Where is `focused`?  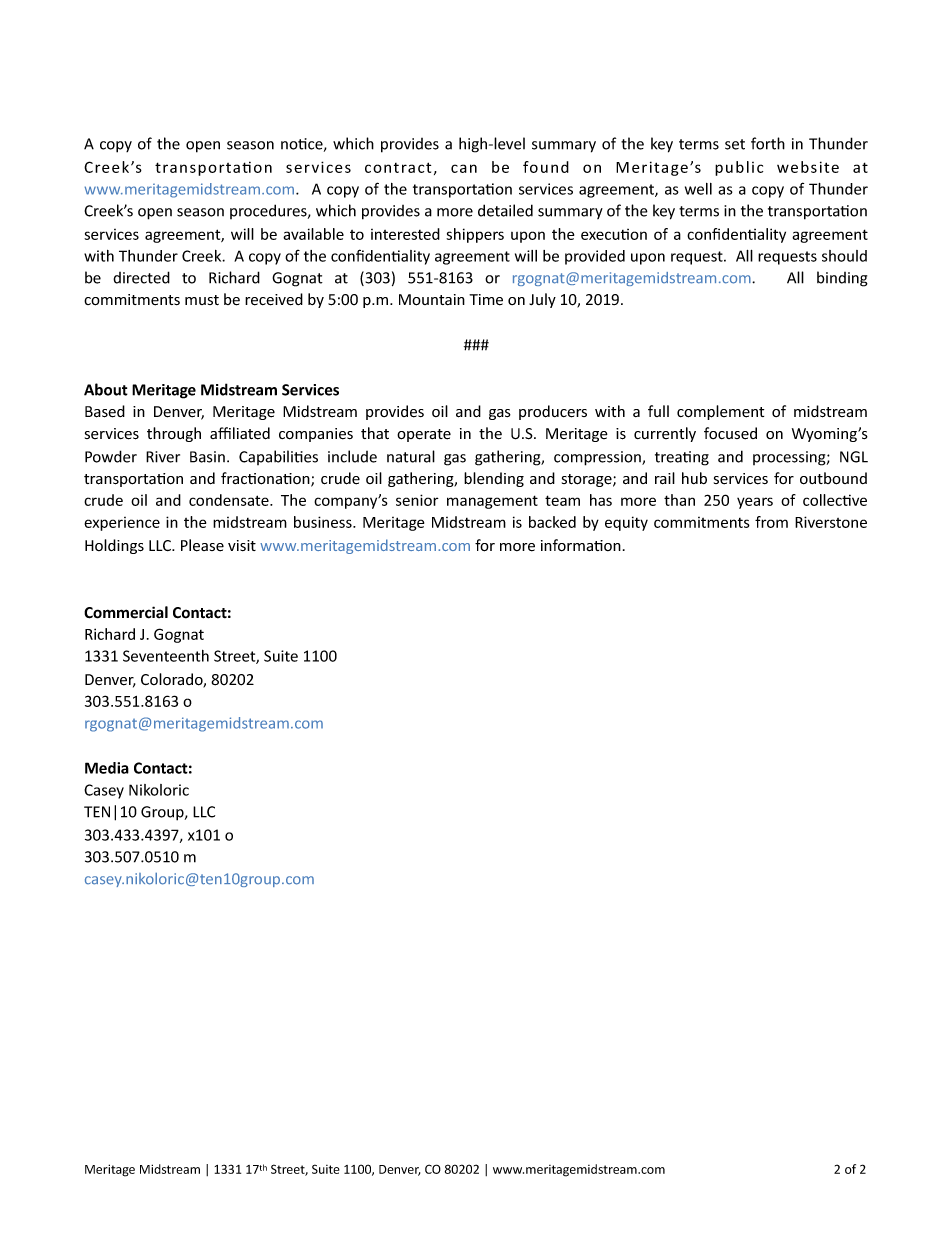
focused is located at coordinates (730, 433).
